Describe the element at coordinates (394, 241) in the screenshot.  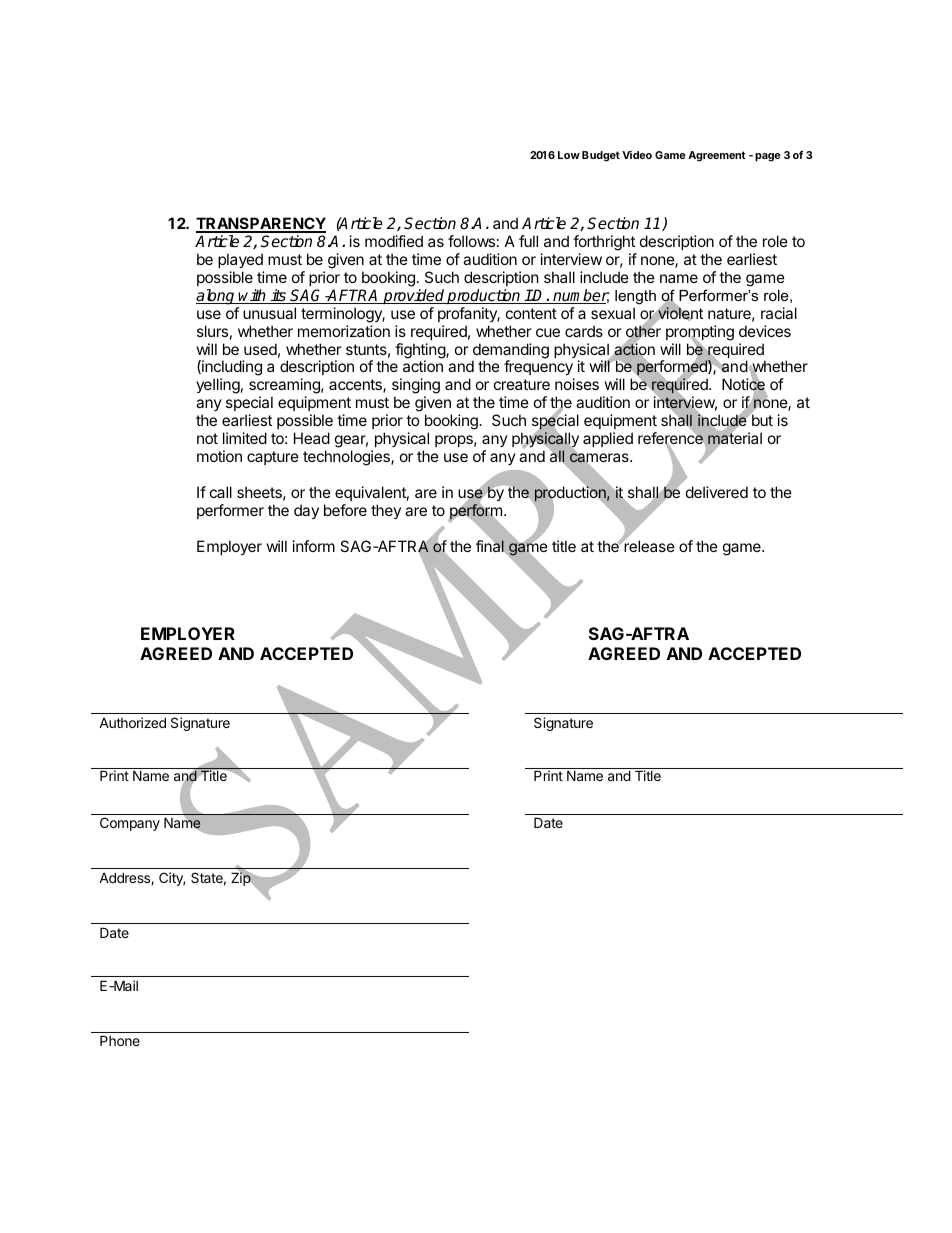
I see `modified` at that location.
